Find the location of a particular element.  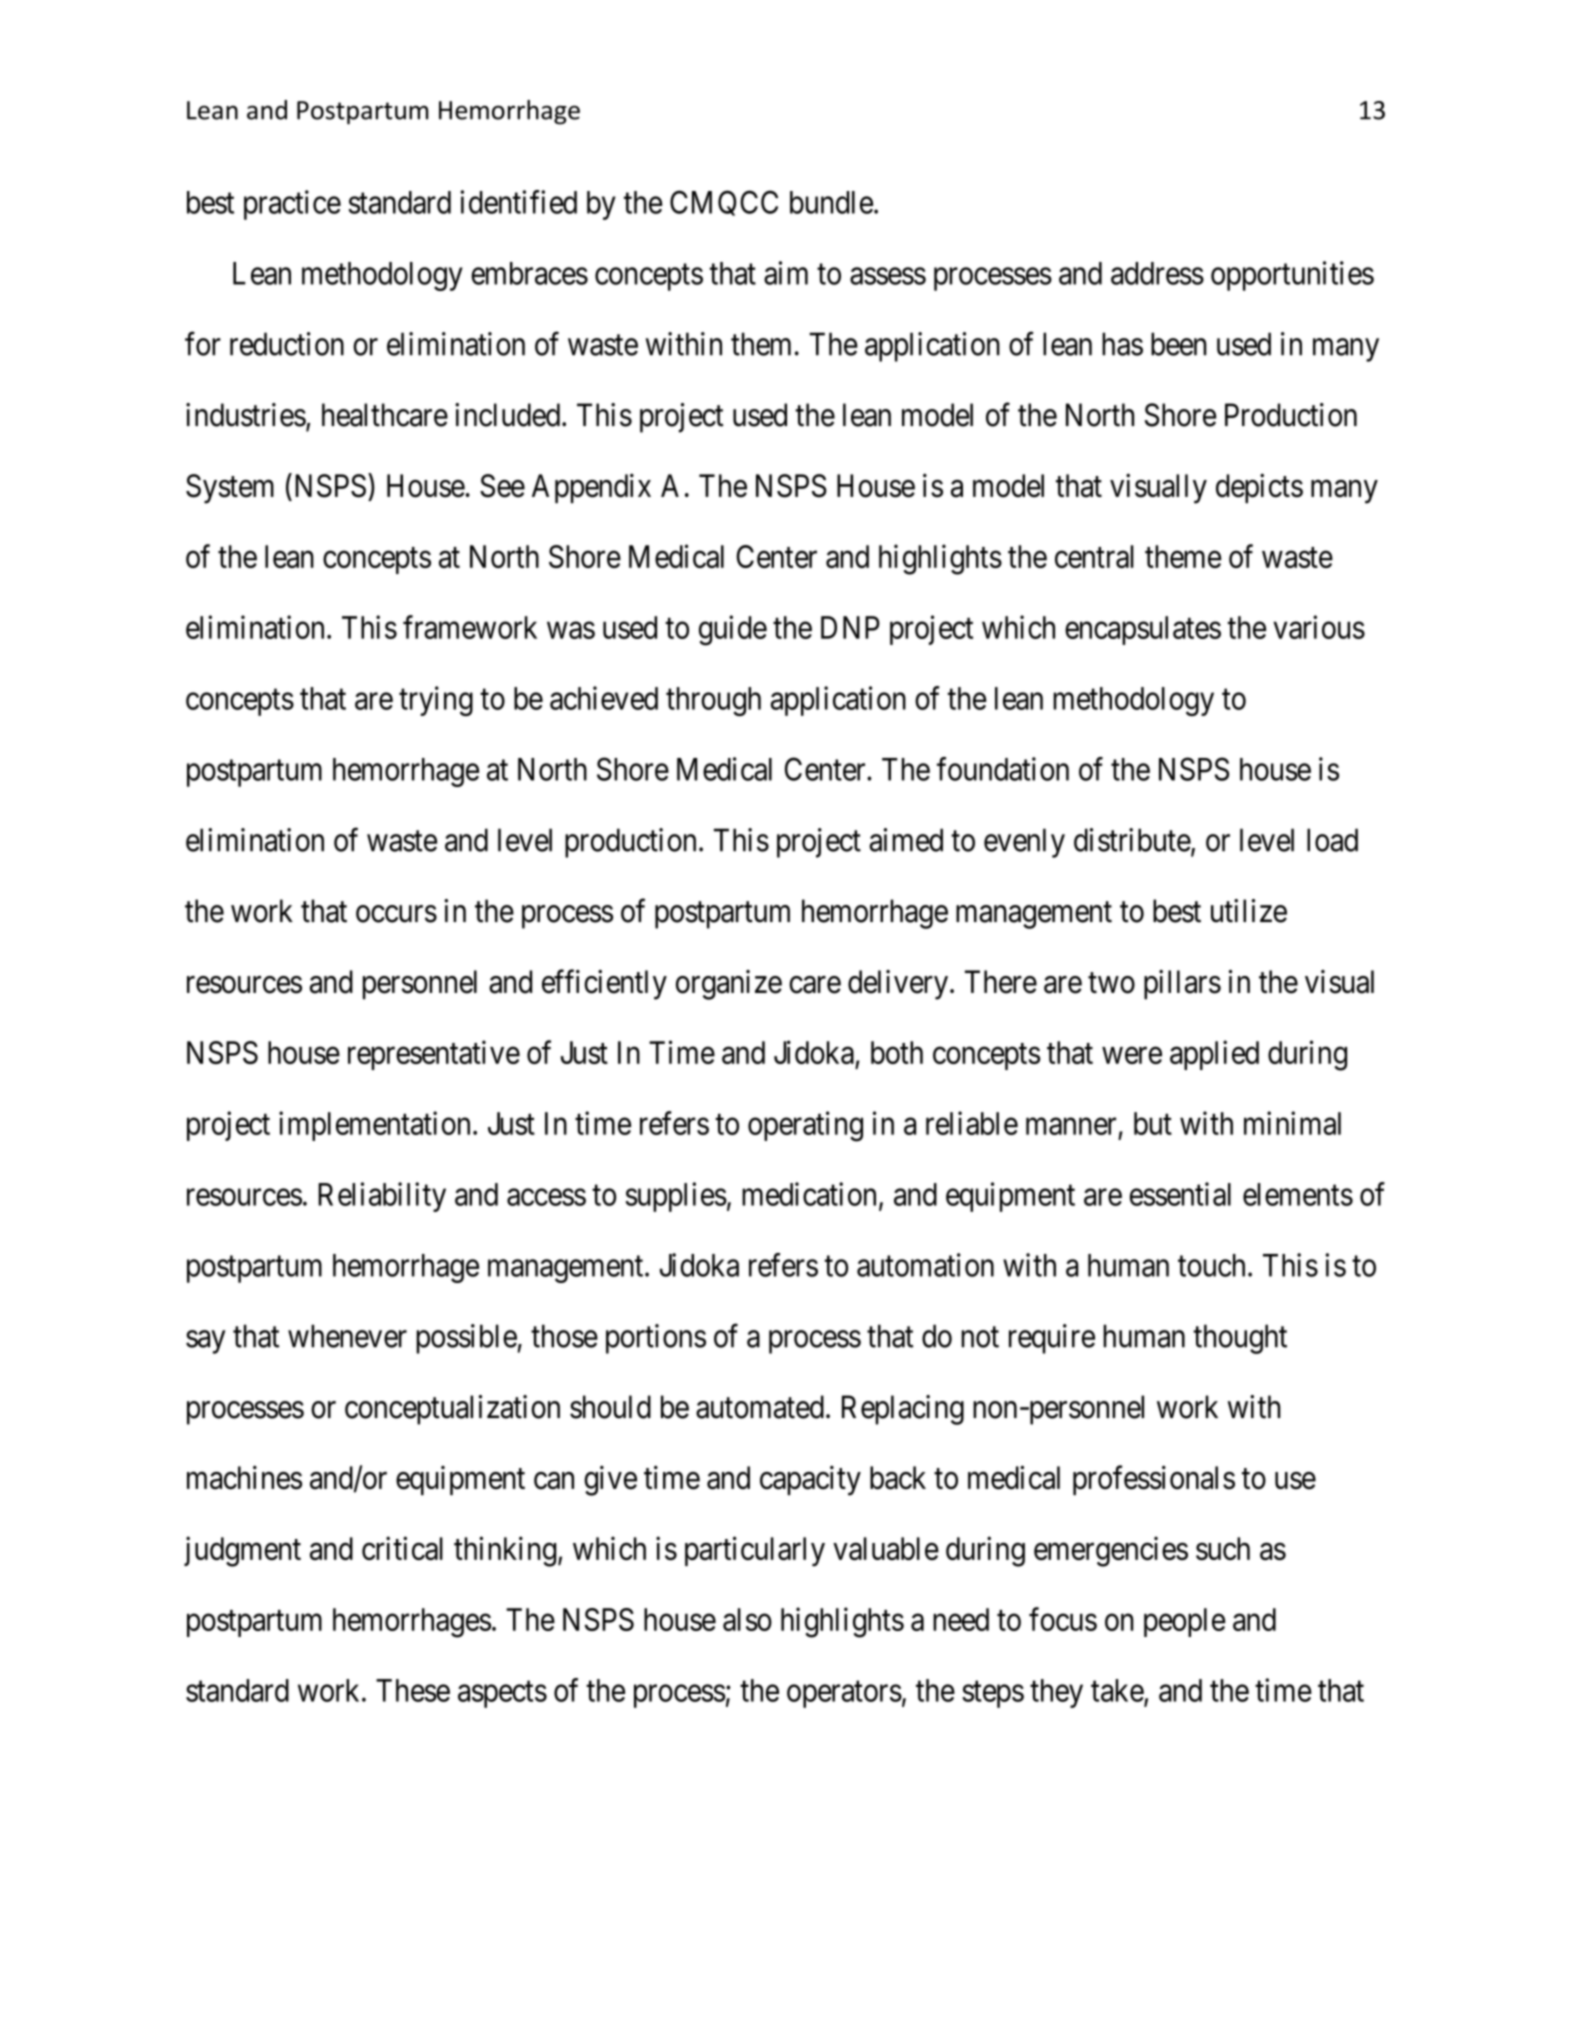

central is located at coordinates (1094, 556).
